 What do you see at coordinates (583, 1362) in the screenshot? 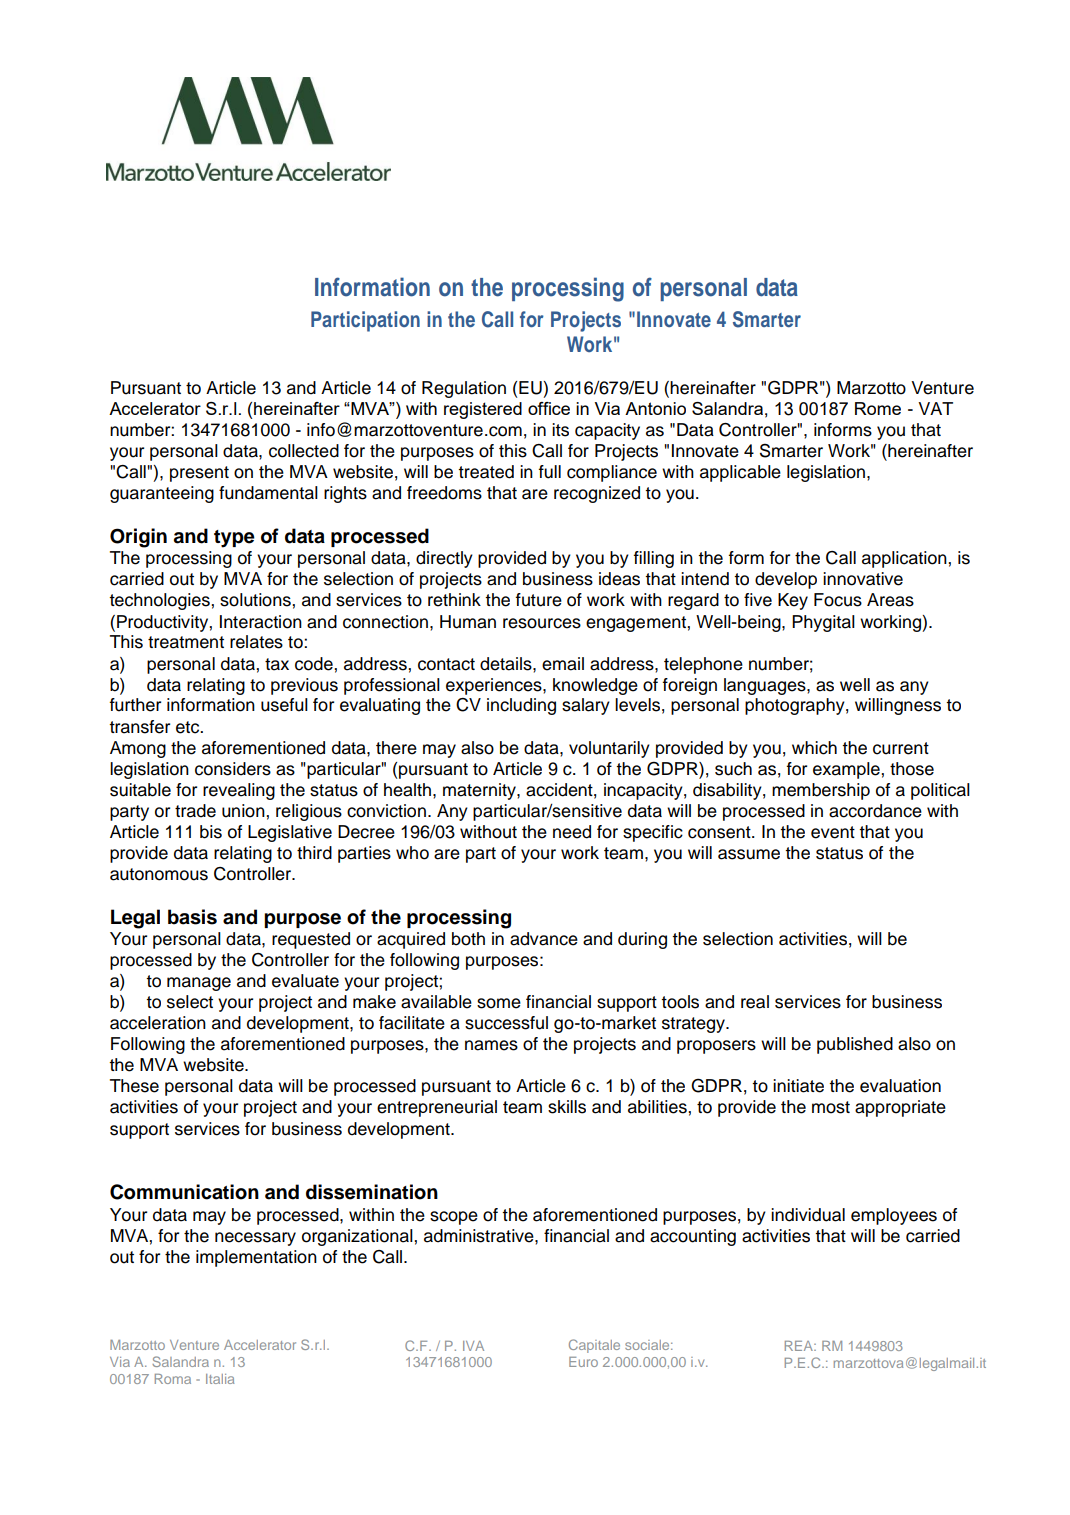
I see `Euro` at bounding box center [583, 1362].
